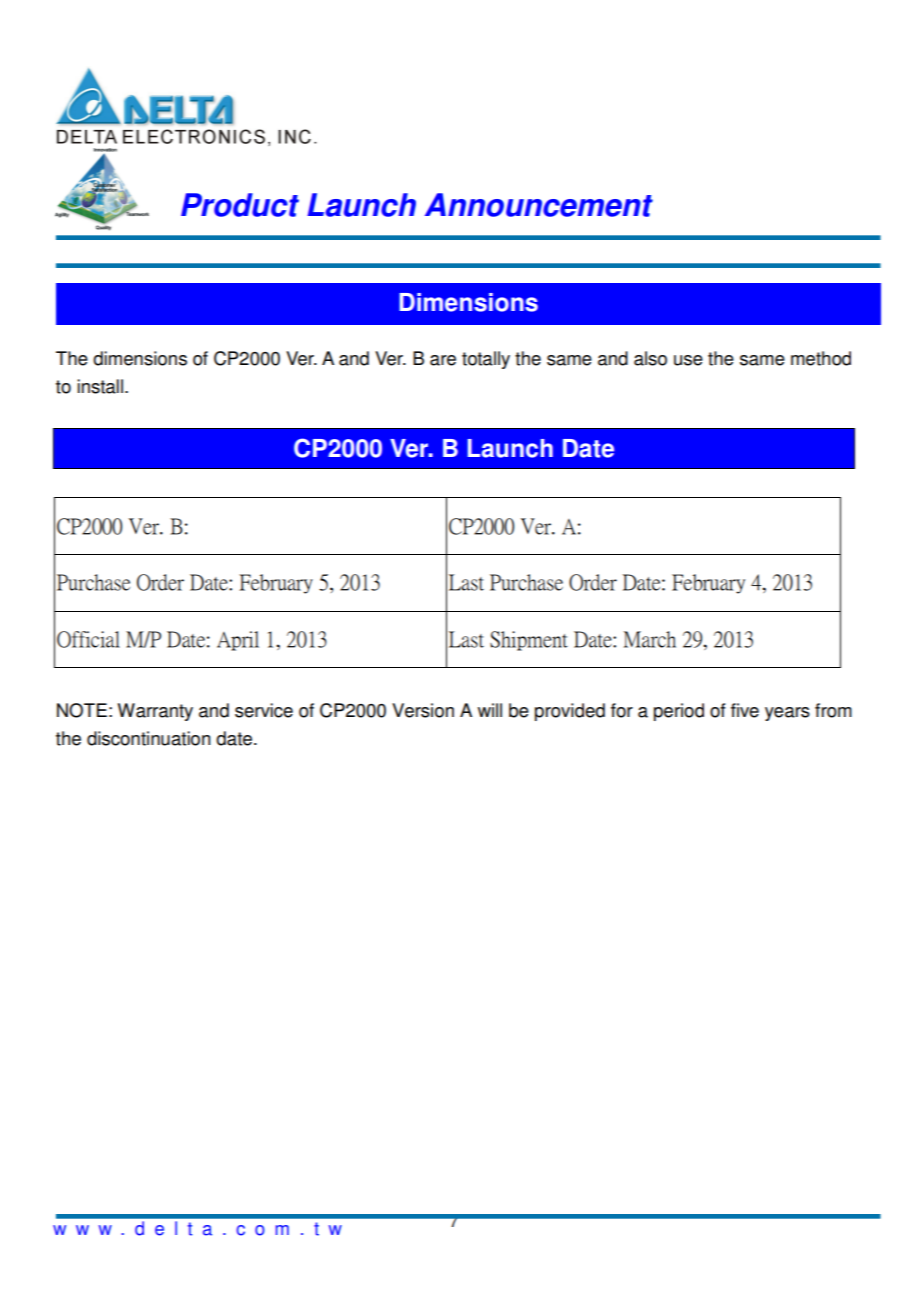 Image resolution: width=924 pixels, height=1308 pixels. What do you see at coordinates (539, 205) in the screenshot?
I see `Announcement` at bounding box center [539, 205].
